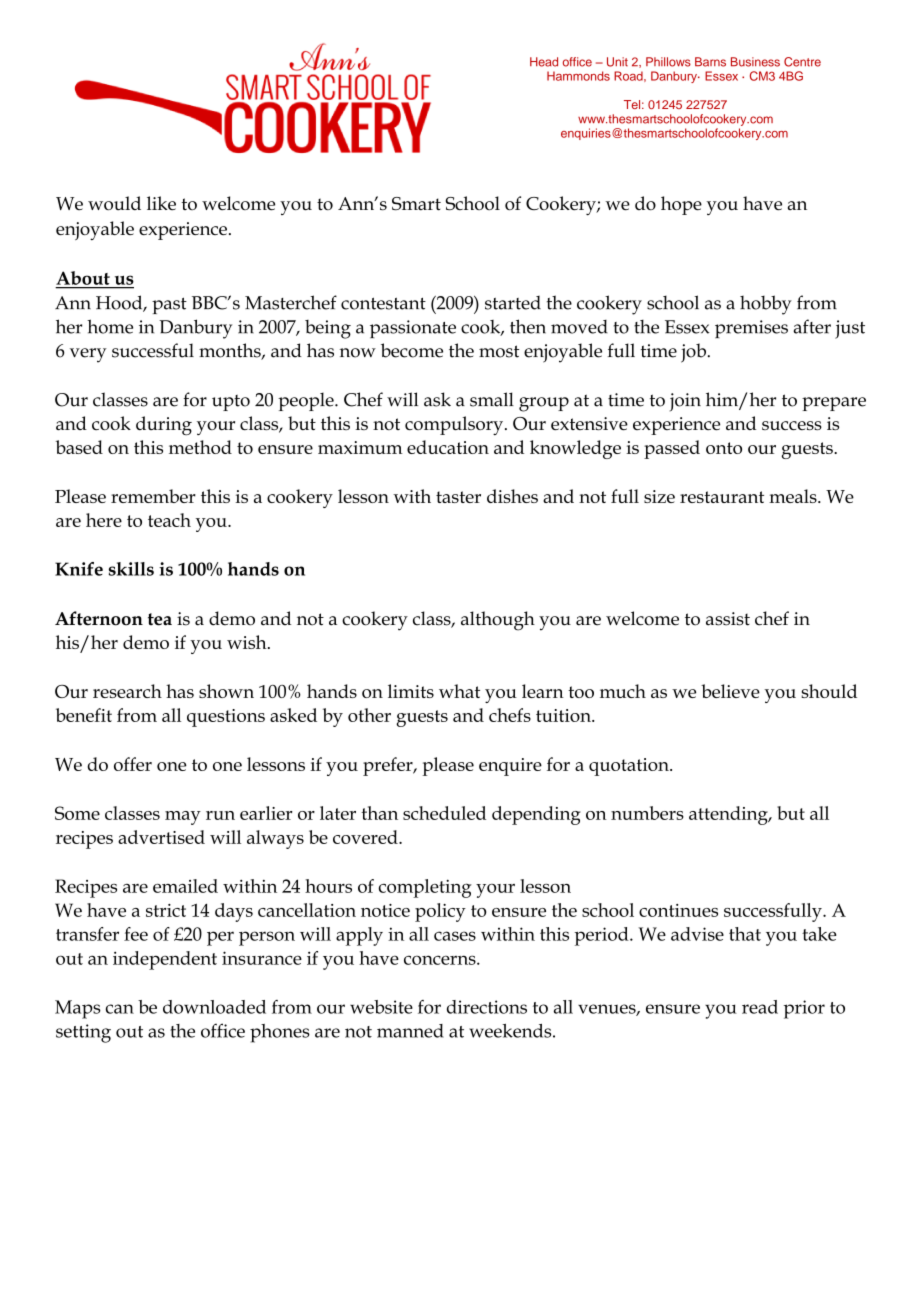  Describe the element at coordinates (755, 62) in the screenshot. I see `Business` at that location.
